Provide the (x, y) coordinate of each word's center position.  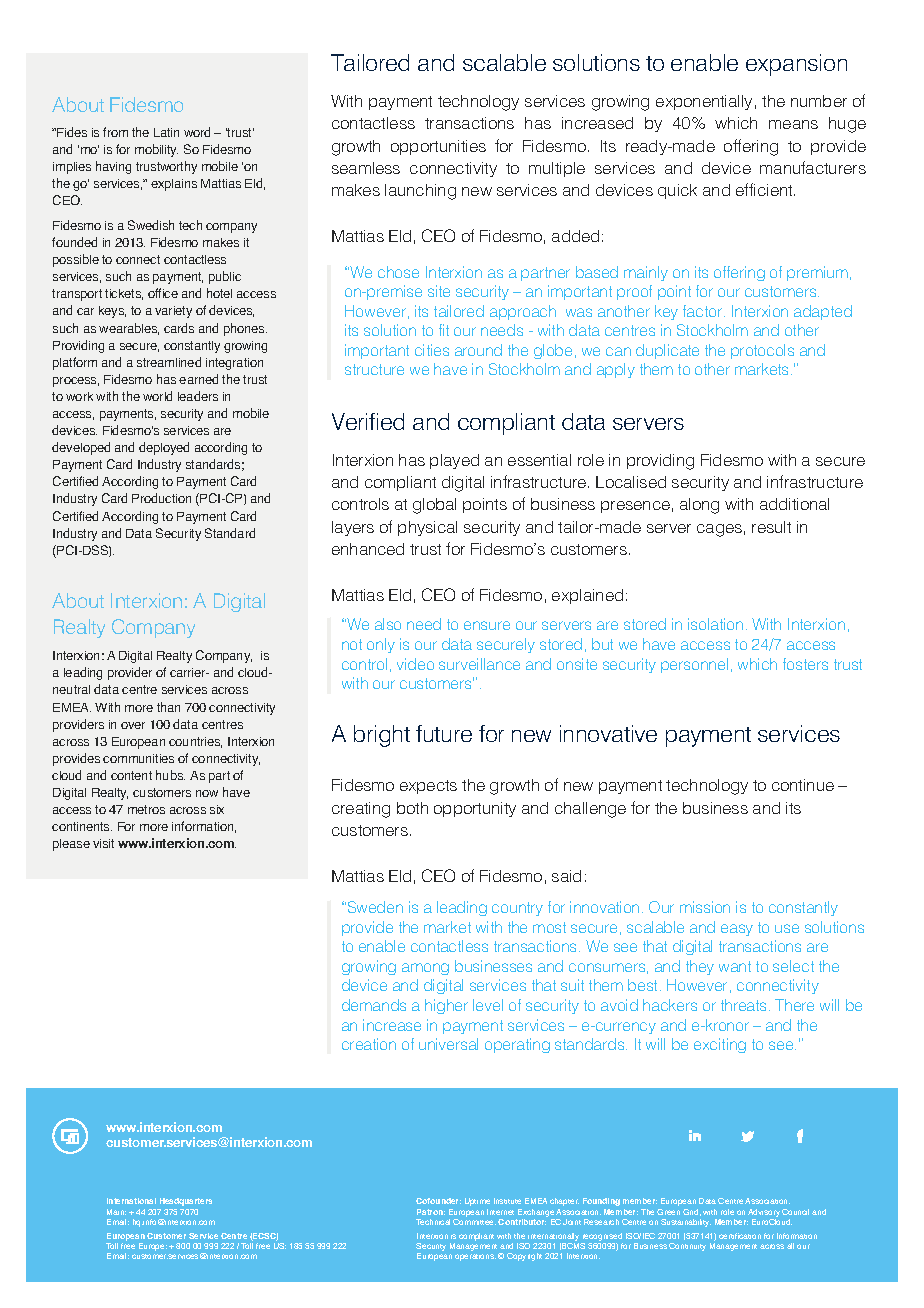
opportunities (438, 147)
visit (103, 843)
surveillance (479, 664)
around (478, 350)
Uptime (477, 1202)
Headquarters (186, 1202)
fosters (805, 664)
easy (737, 930)
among (425, 969)
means (793, 124)
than (168, 707)
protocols (762, 351)
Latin (166, 132)
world (157, 396)
